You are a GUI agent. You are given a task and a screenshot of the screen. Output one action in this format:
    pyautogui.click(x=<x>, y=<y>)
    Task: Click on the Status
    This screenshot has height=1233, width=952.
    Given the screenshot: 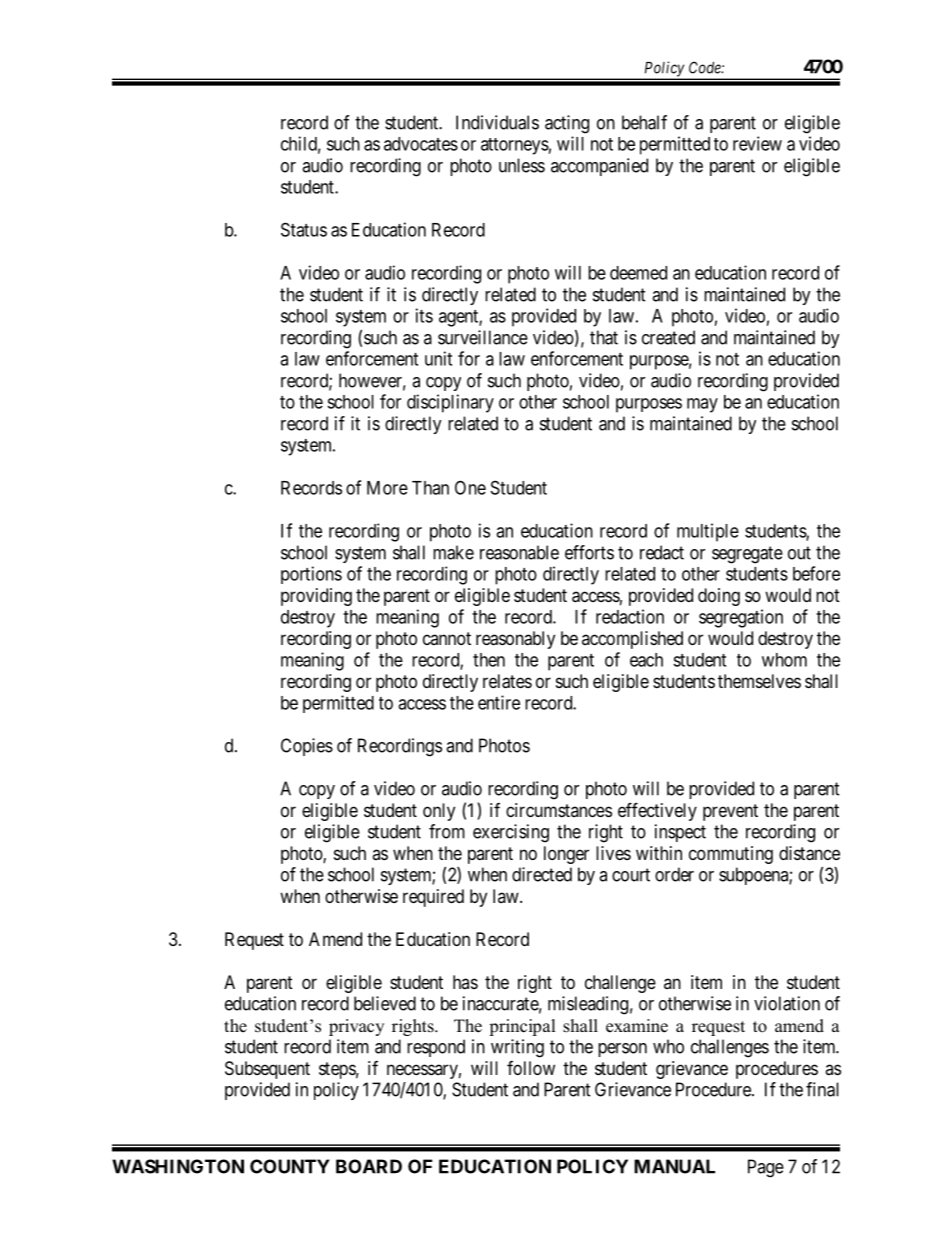 What is the action you would take?
    pyautogui.click(x=304, y=229)
